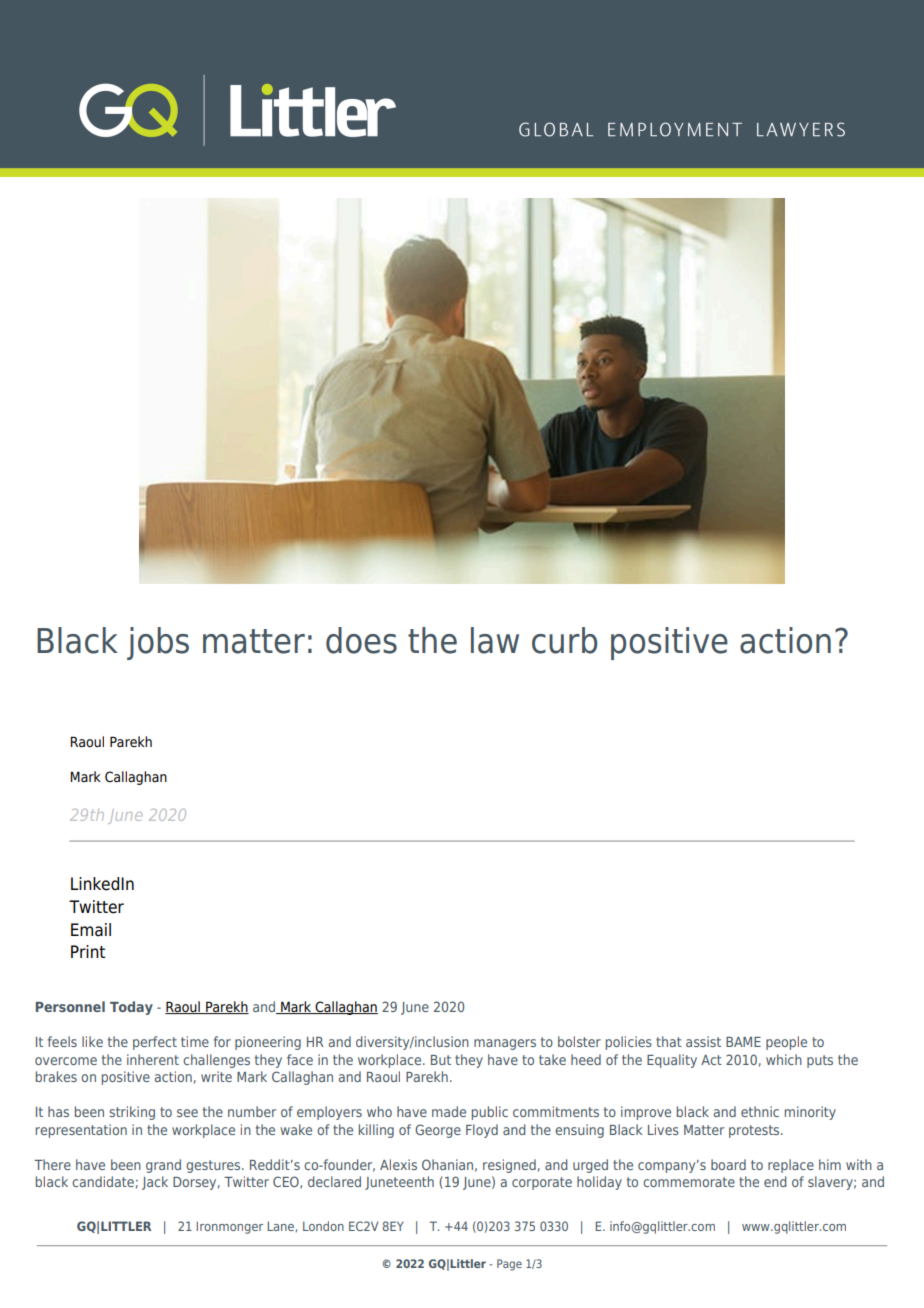 The image size is (924, 1308). What do you see at coordinates (88, 951) in the screenshot?
I see `Print` at bounding box center [88, 951].
